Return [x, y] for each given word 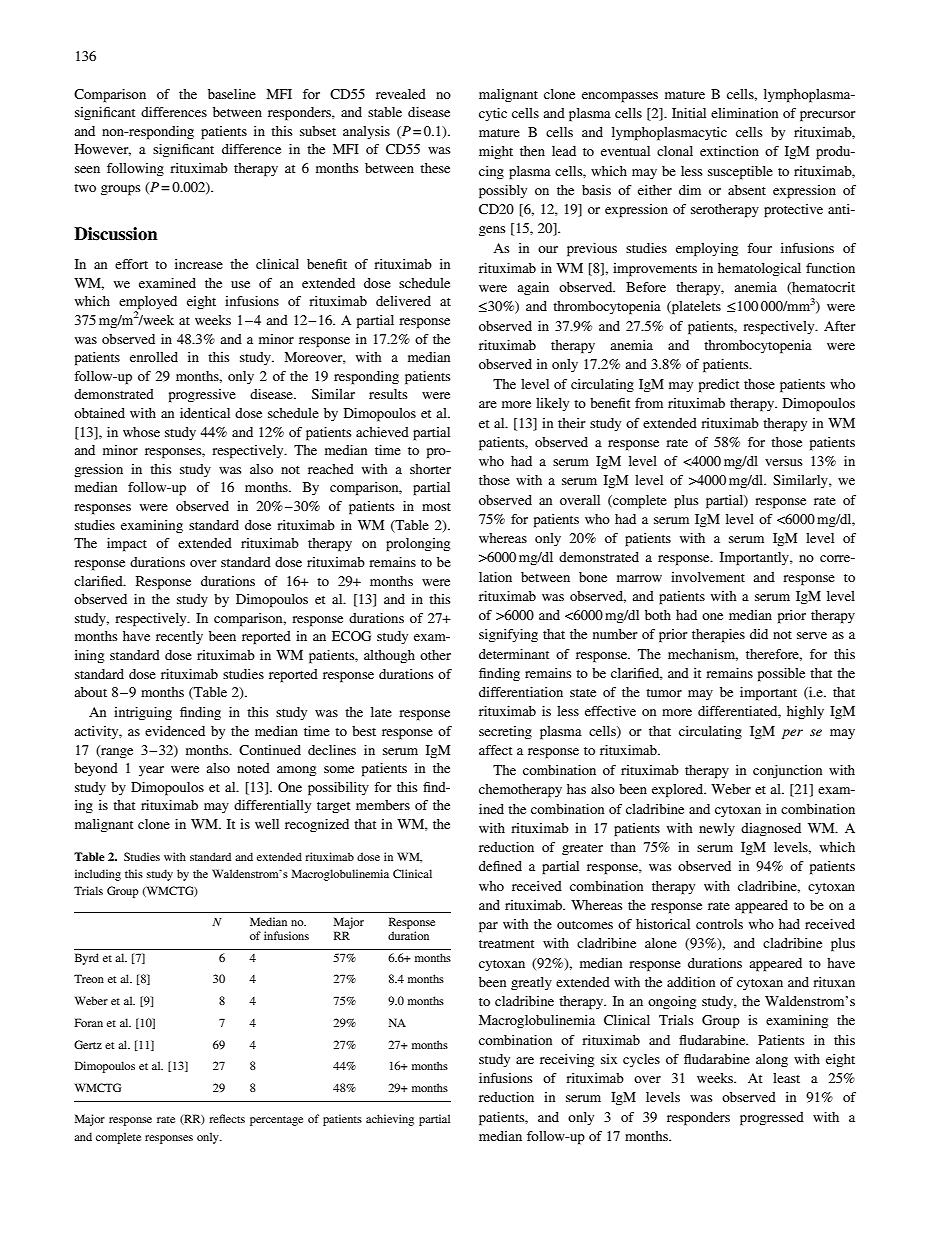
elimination [744, 113]
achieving [390, 1120]
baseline [232, 94]
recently [179, 637]
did [759, 634]
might [496, 152]
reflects [227, 1118]
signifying [508, 635]
